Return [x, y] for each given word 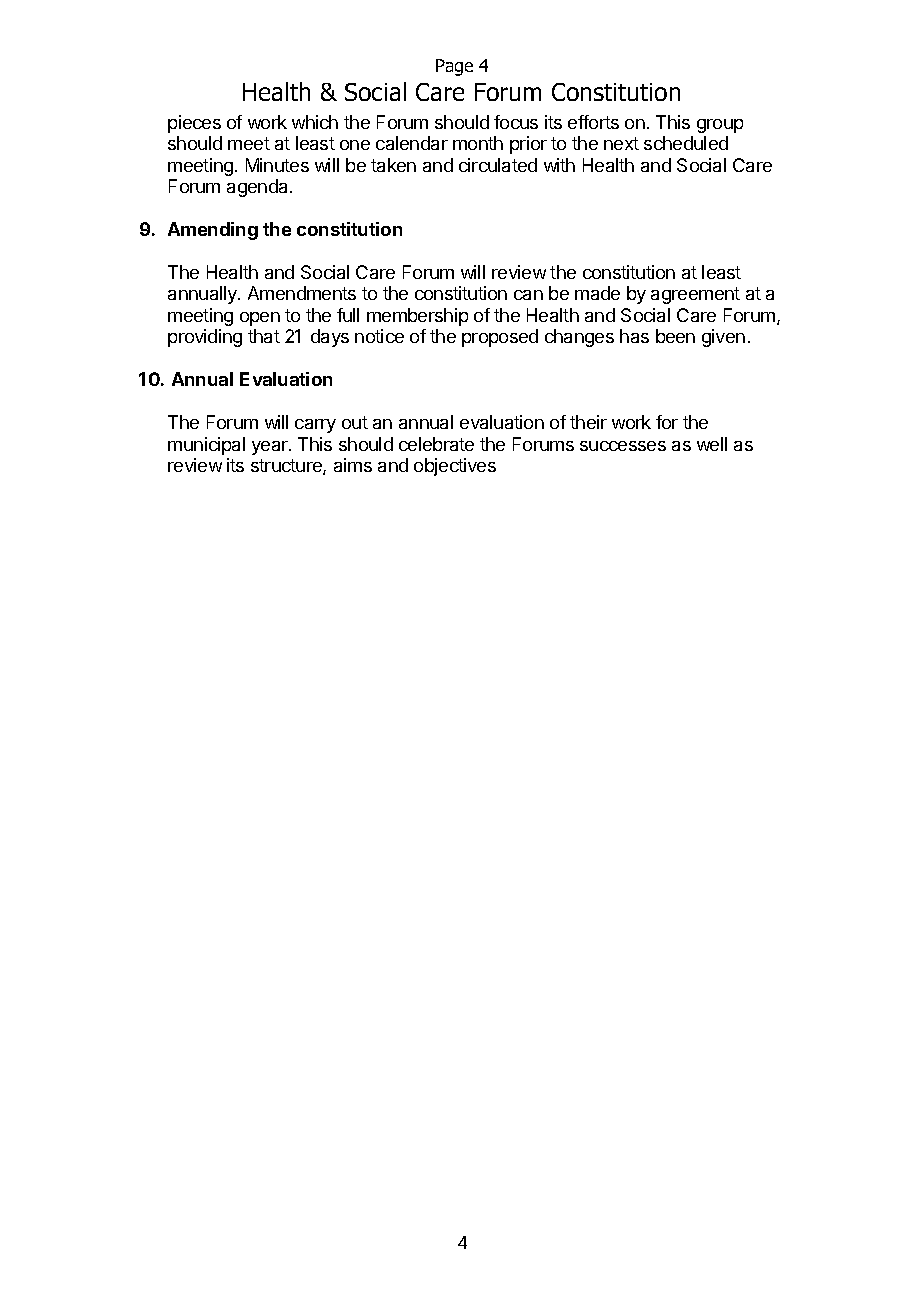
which [315, 122]
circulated [498, 165]
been [675, 336]
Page [454, 67]
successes [623, 446]
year [271, 448]
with [559, 165]
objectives [455, 467]
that [264, 336]
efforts [593, 122]
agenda [259, 188]
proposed [500, 338]
